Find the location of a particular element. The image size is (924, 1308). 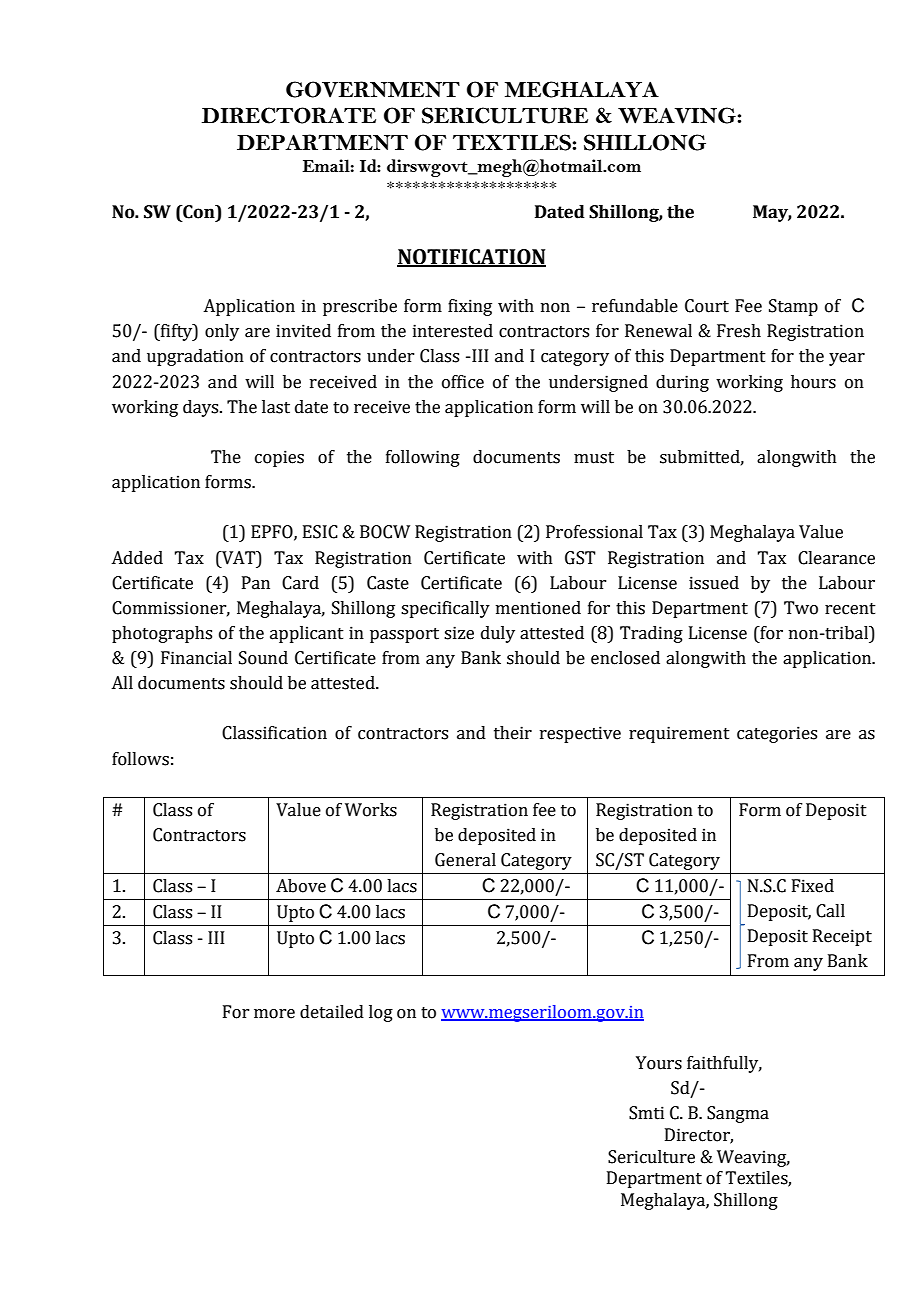

more is located at coordinates (274, 1014).
